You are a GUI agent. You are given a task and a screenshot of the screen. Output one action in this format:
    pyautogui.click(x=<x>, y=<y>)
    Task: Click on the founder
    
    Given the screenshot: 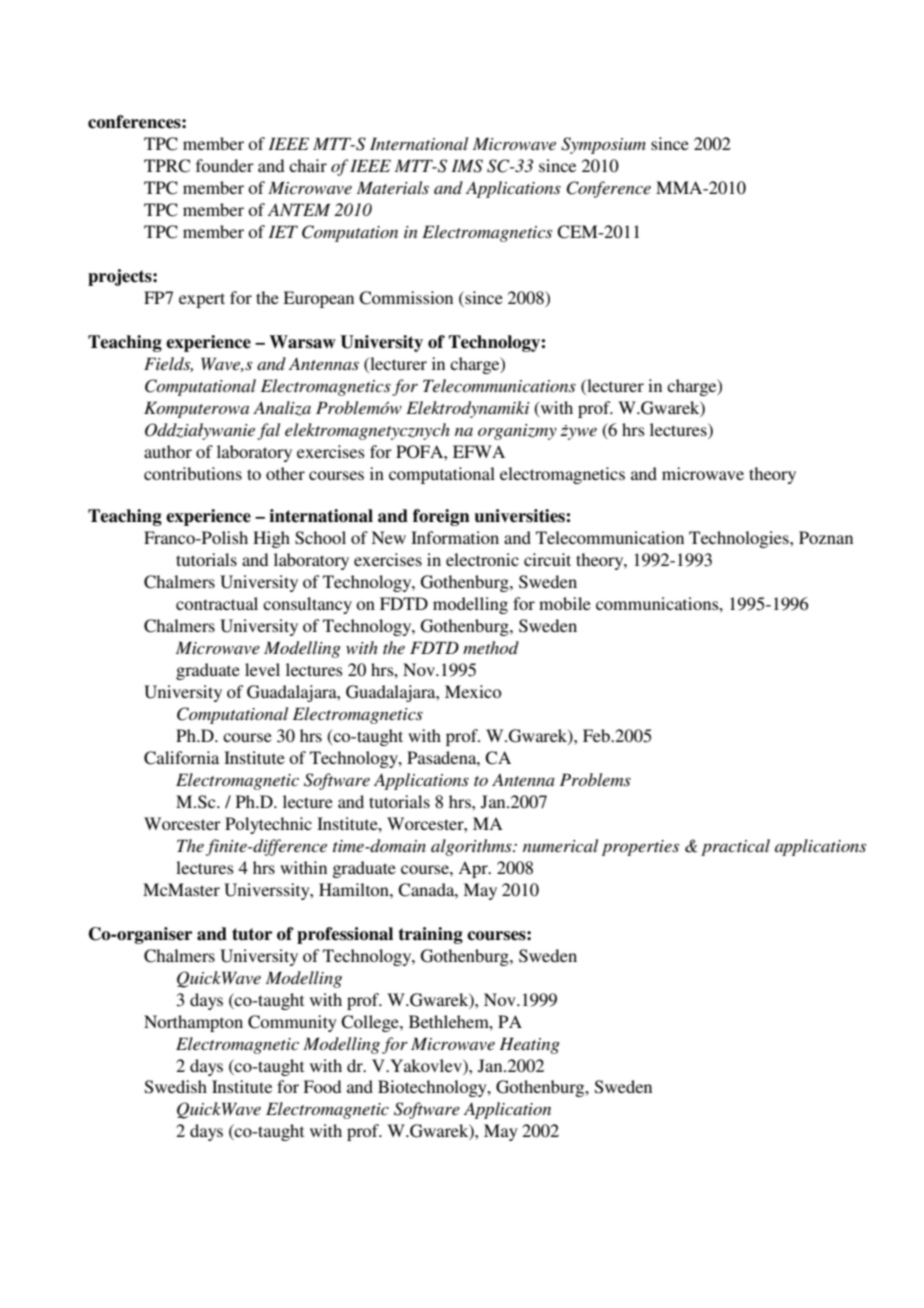 What is the action you would take?
    pyautogui.click(x=225, y=165)
